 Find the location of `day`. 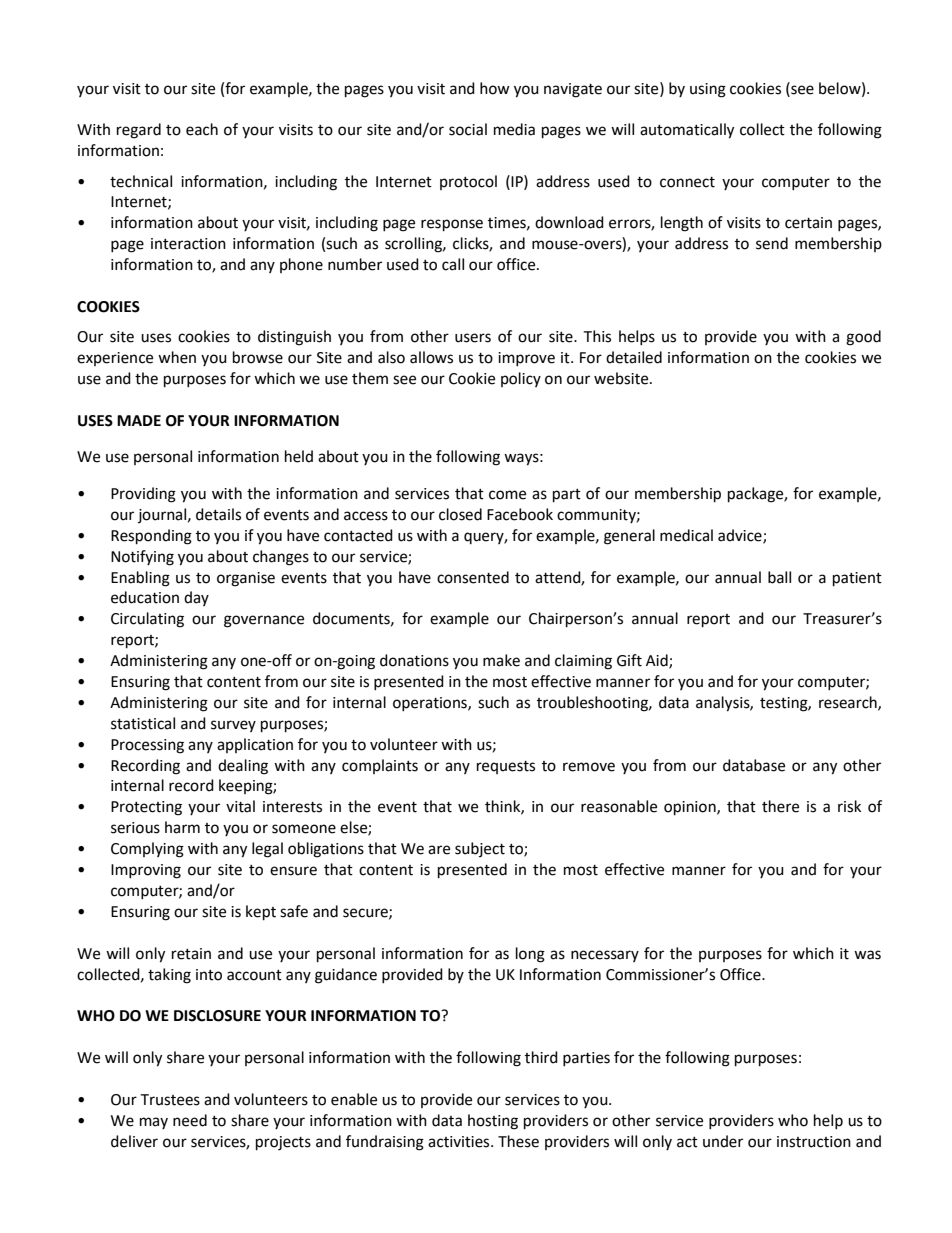

day is located at coordinates (196, 598).
